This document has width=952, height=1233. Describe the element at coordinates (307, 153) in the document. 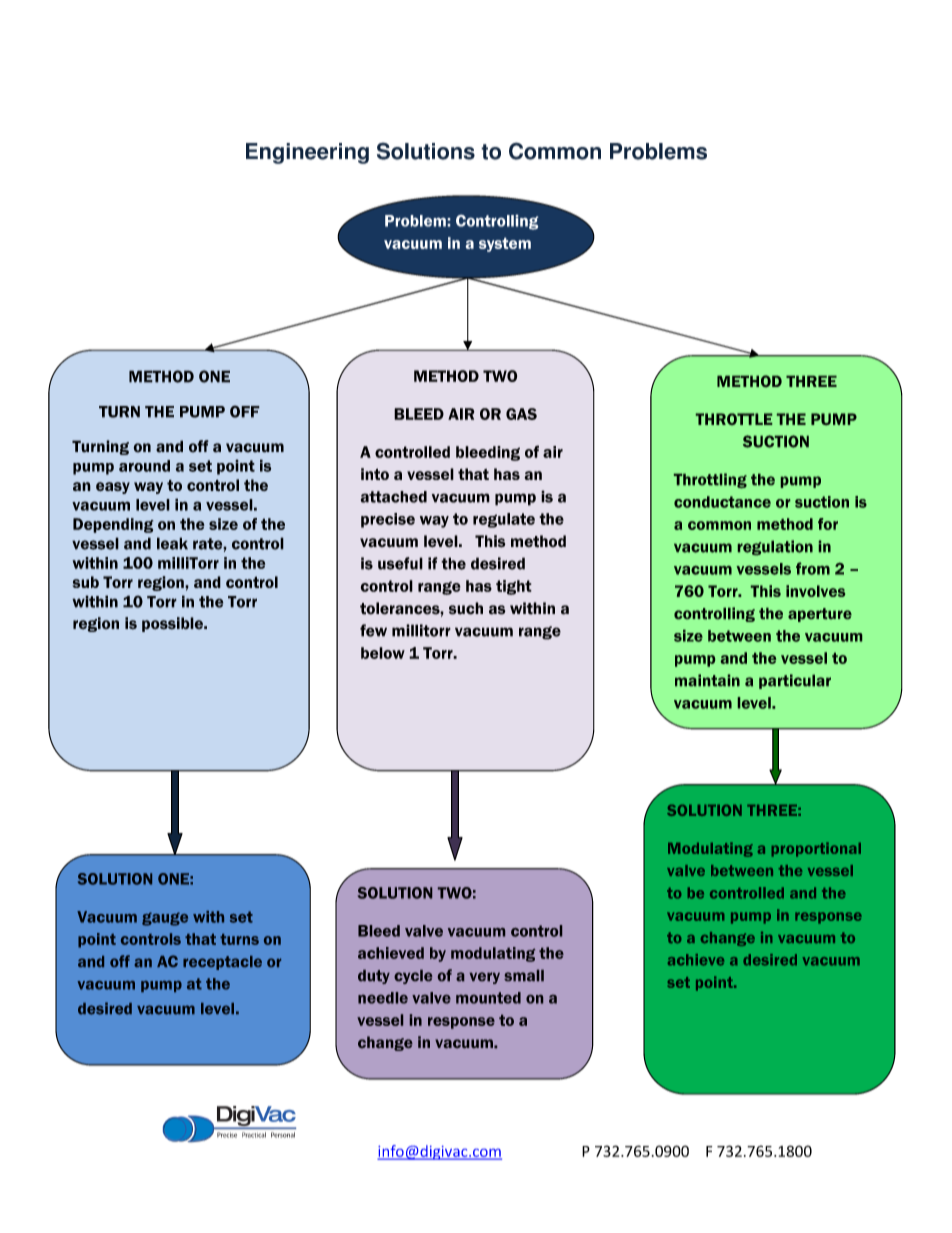

I see `Engineering` at that location.
